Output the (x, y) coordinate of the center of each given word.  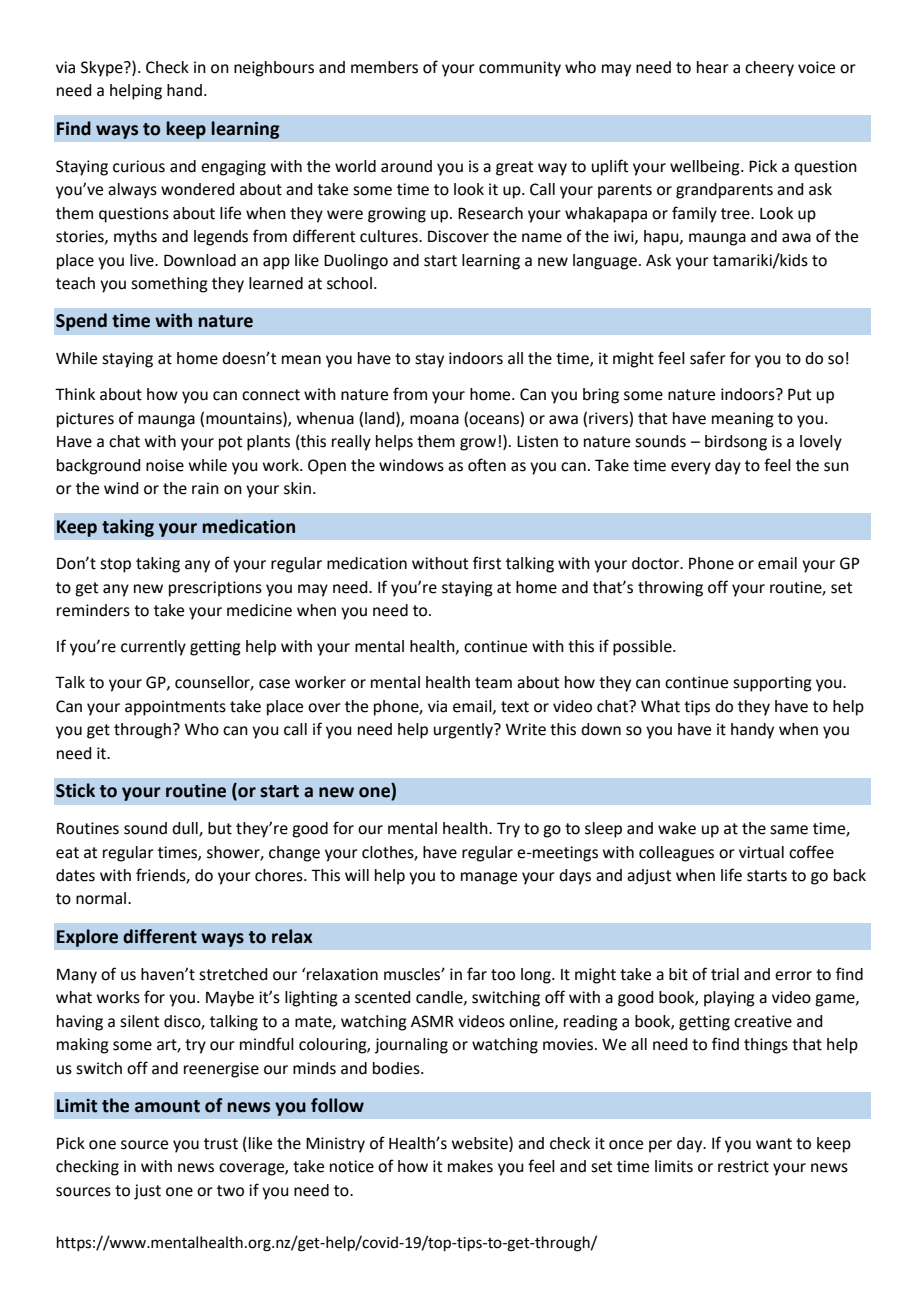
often (487, 465)
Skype (103, 69)
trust (221, 1144)
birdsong (736, 443)
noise (165, 465)
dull (186, 829)
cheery (769, 69)
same (789, 830)
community (520, 69)
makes (470, 1166)
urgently (464, 731)
